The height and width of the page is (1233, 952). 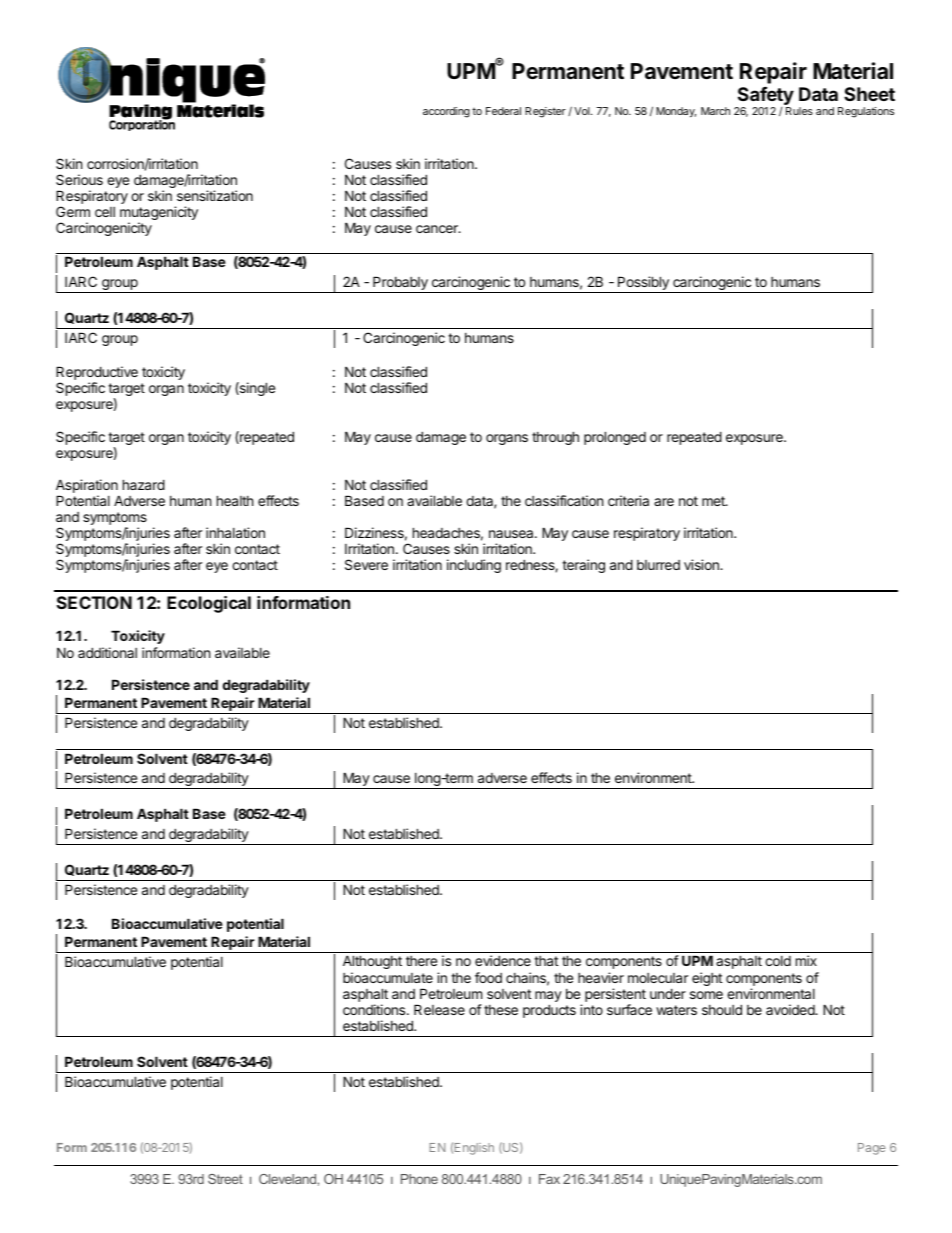 I want to click on vision, so click(x=702, y=564).
